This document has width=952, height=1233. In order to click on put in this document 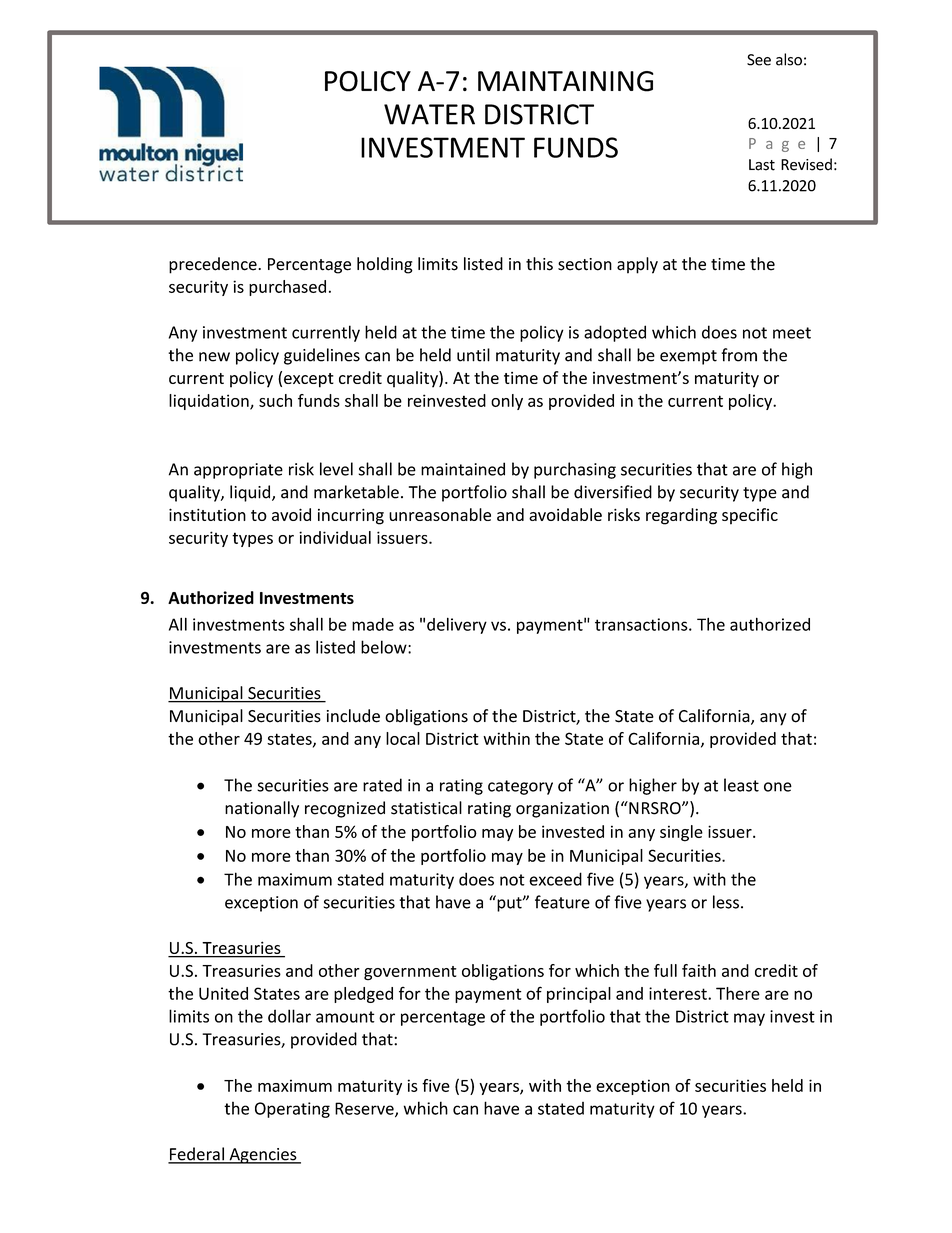, I will do `click(509, 903)`.
